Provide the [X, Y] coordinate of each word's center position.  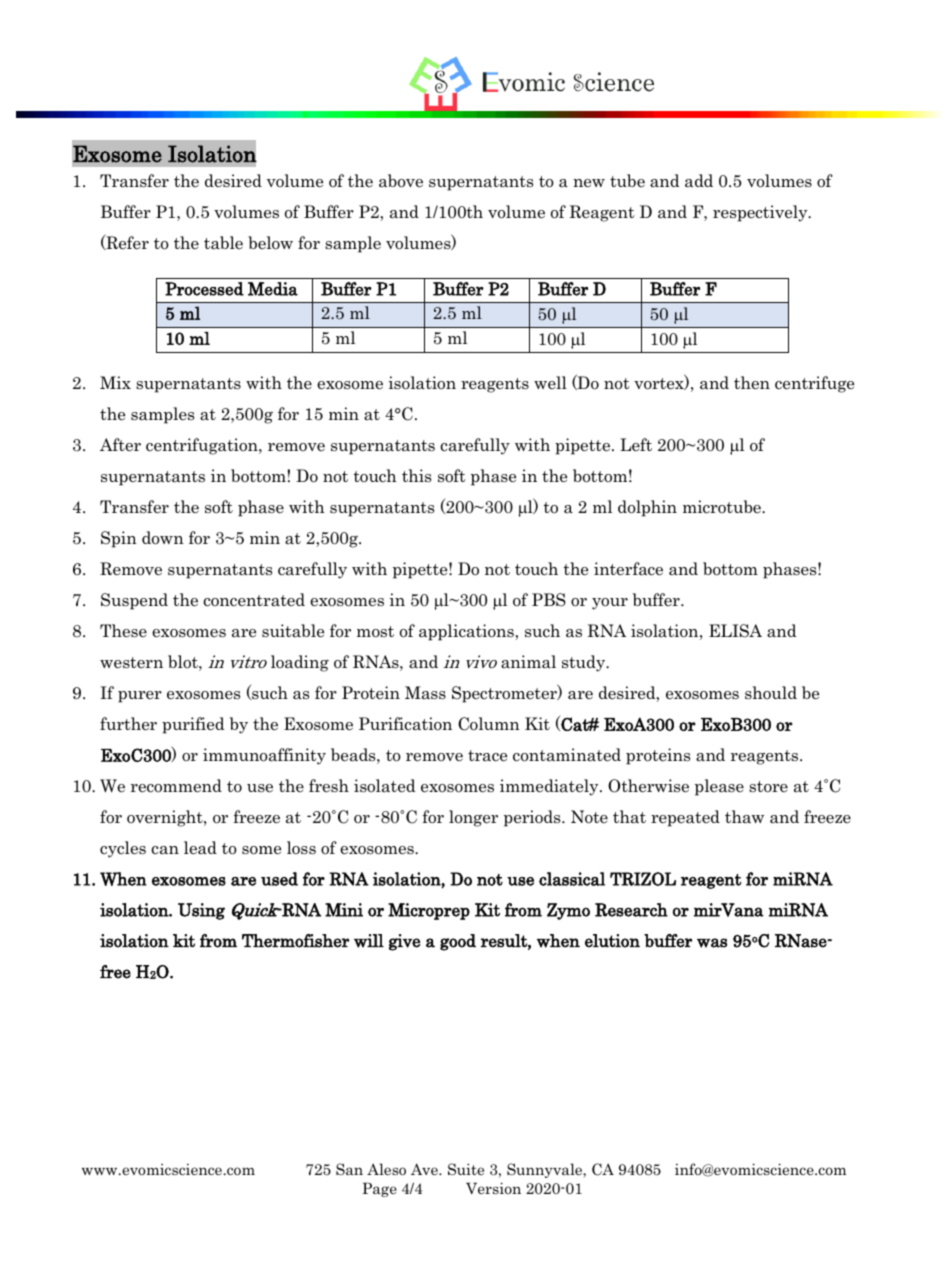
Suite [466, 1169]
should [771, 693]
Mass [425, 693]
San [349, 1169]
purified [193, 725]
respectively [761, 213]
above [401, 181]
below [270, 243]
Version [493, 1188]
